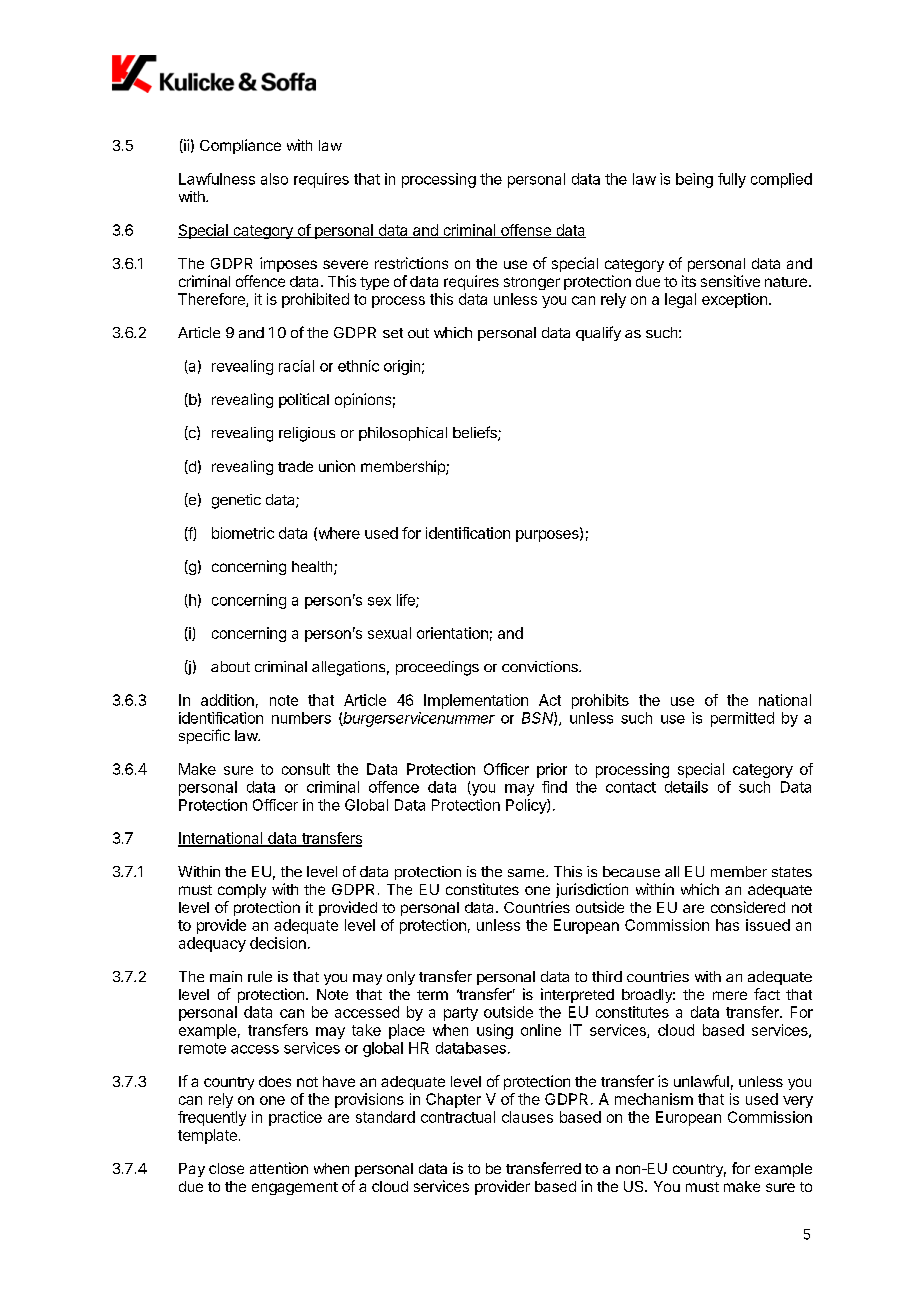 The width and height of the screenshot is (924, 1308). Describe the element at coordinates (701, 1081) in the screenshot. I see `unlawful` at that location.
